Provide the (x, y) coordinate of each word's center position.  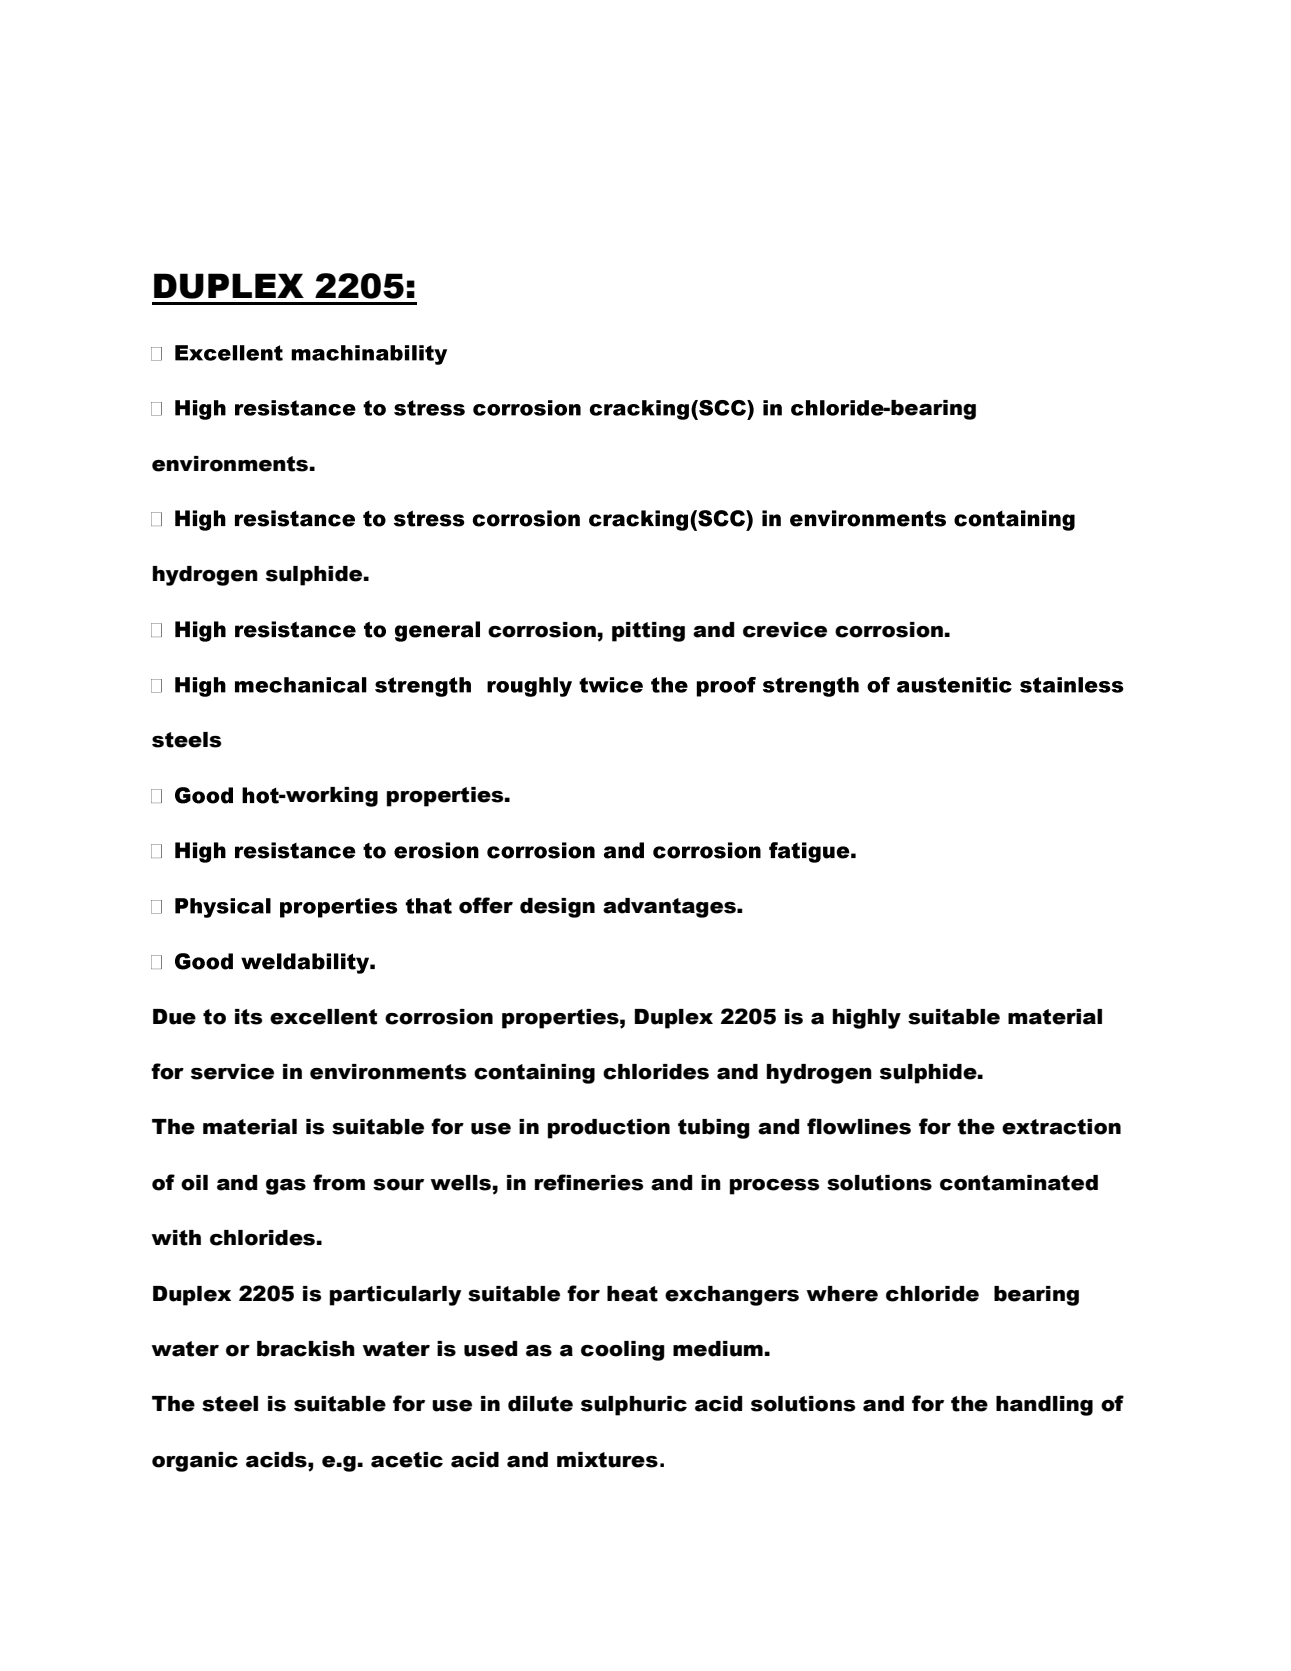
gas (286, 1187)
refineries (589, 1182)
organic (195, 1462)
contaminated (1019, 1183)
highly (866, 1019)
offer (486, 905)
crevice (785, 630)
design (557, 908)
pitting (648, 632)
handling (1044, 1406)
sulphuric (634, 1406)
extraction (1061, 1127)
